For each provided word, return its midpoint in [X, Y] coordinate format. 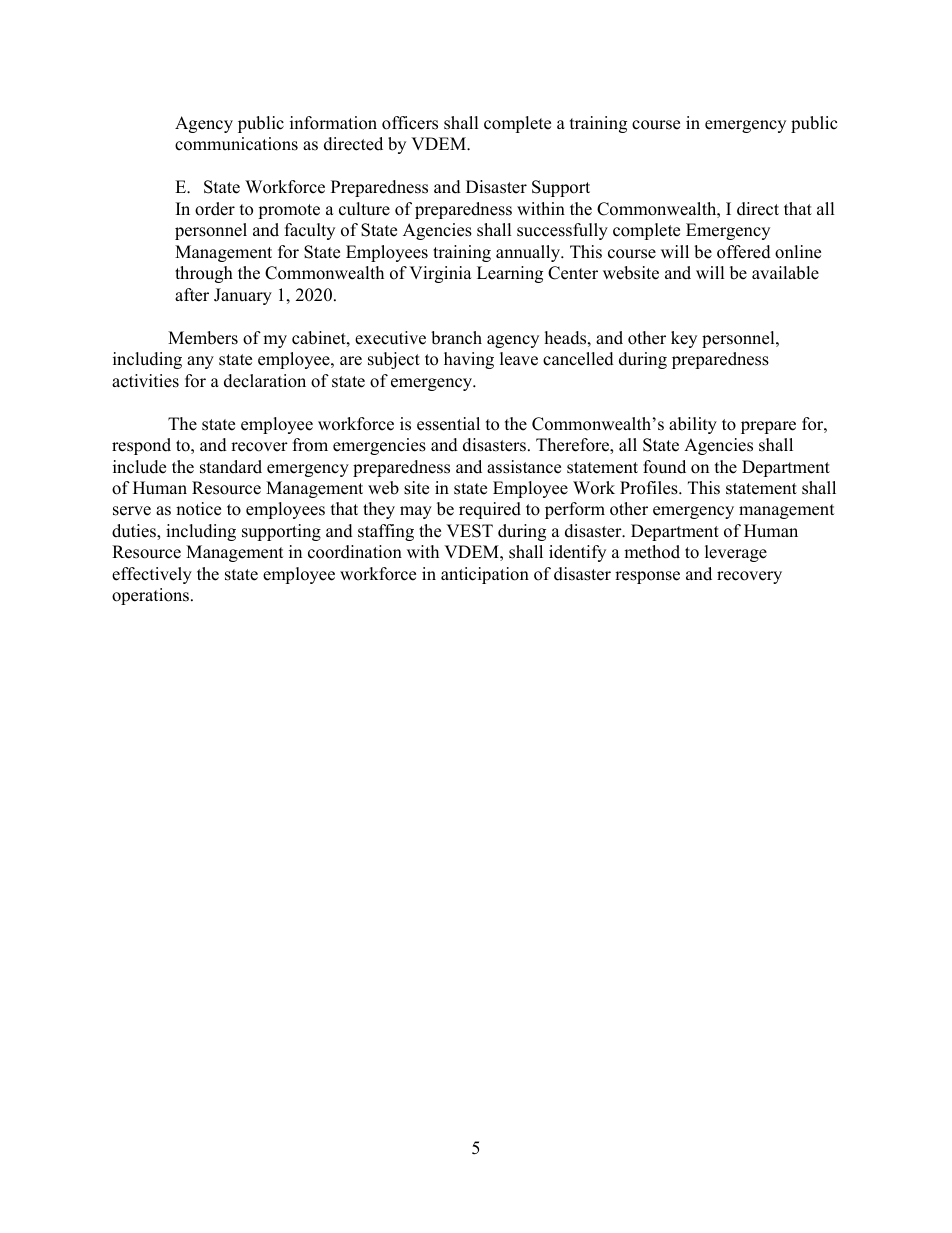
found [664, 467]
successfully [562, 231]
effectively [152, 575]
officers [410, 123]
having [469, 360]
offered [744, 252]
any [200, 362]
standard [231, 467]
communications [236, 144]
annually [529, 253]
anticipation [485, 575]
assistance [524, 467]
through [204, 274]
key [684, 339]
